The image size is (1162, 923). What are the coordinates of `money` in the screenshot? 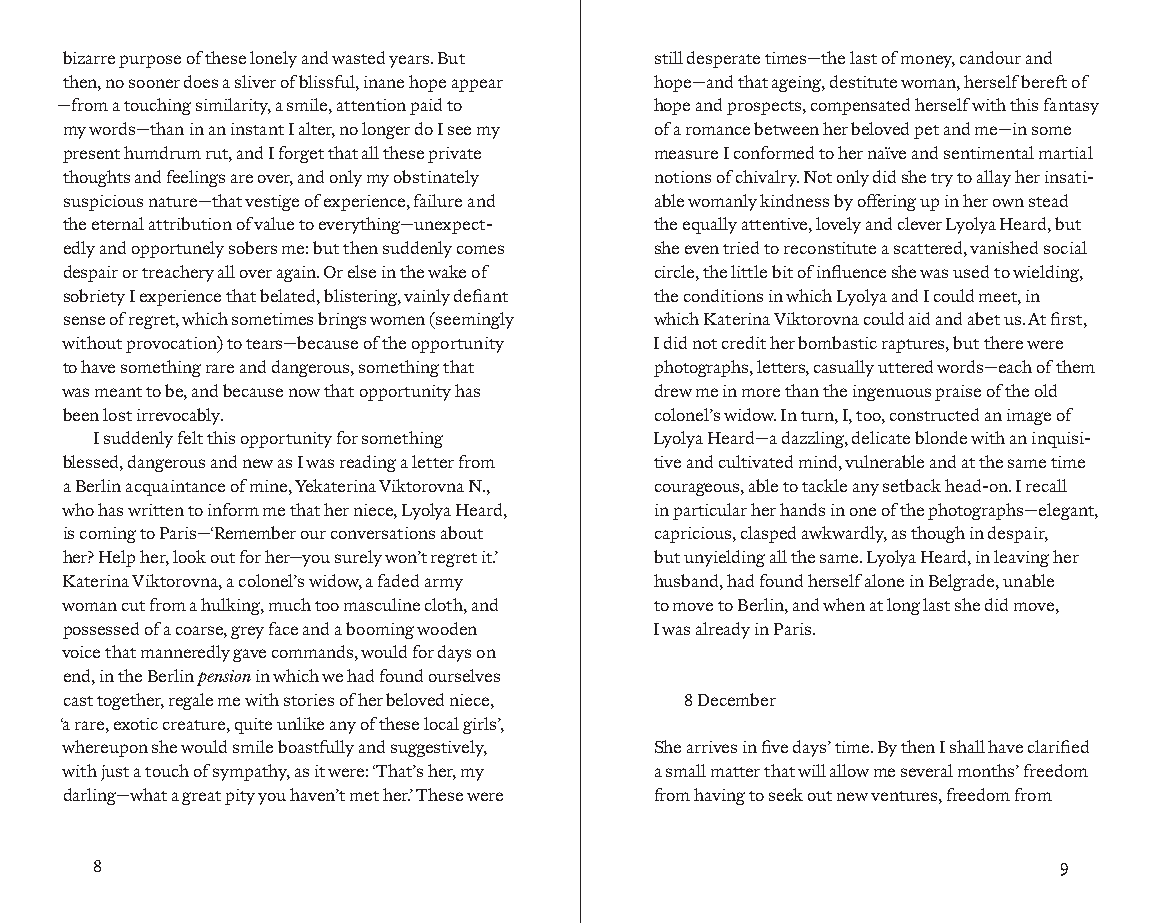 It's located at (928, 61).
